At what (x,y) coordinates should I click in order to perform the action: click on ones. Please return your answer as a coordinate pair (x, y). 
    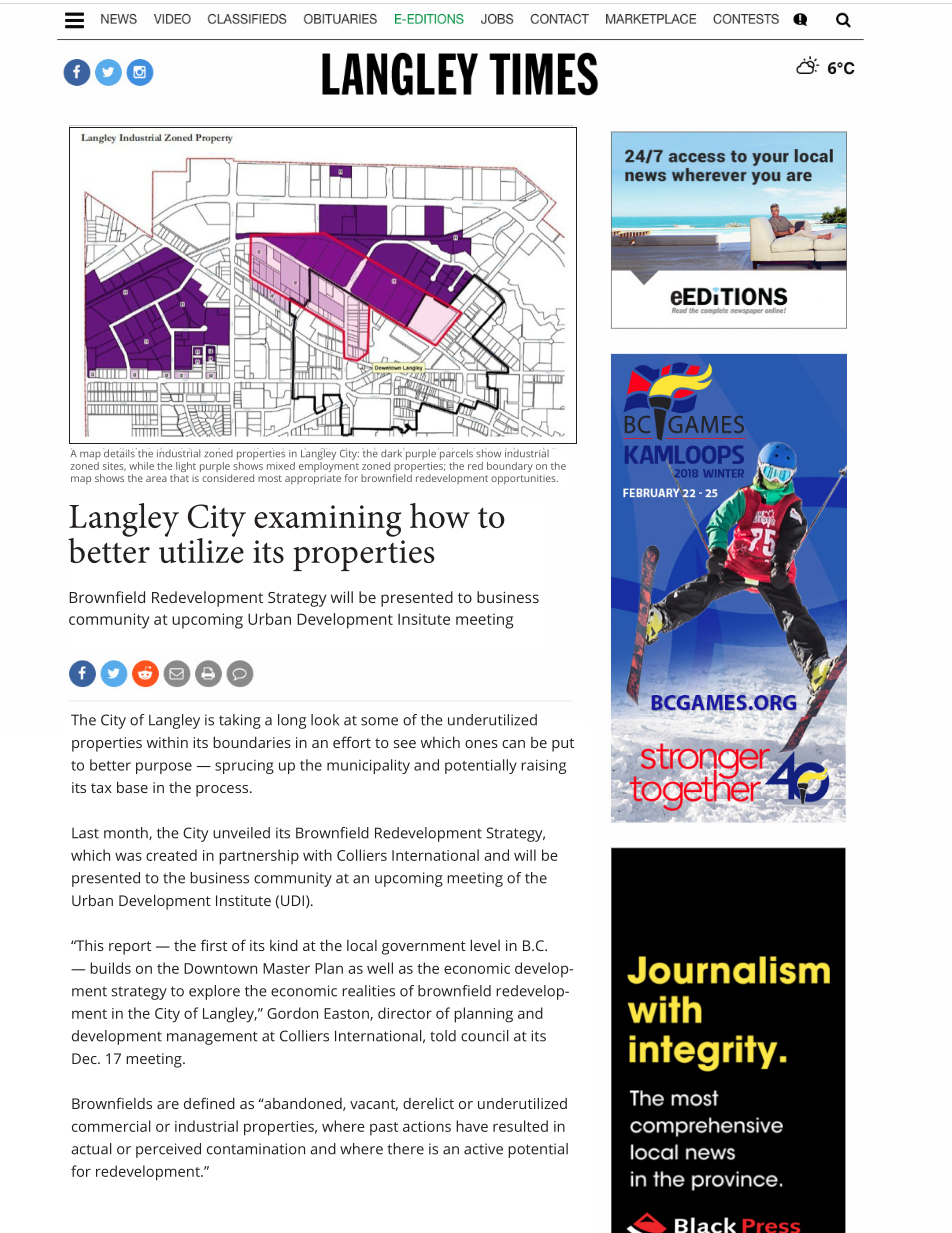
    Looking at the image, I should click on (481, 744).
